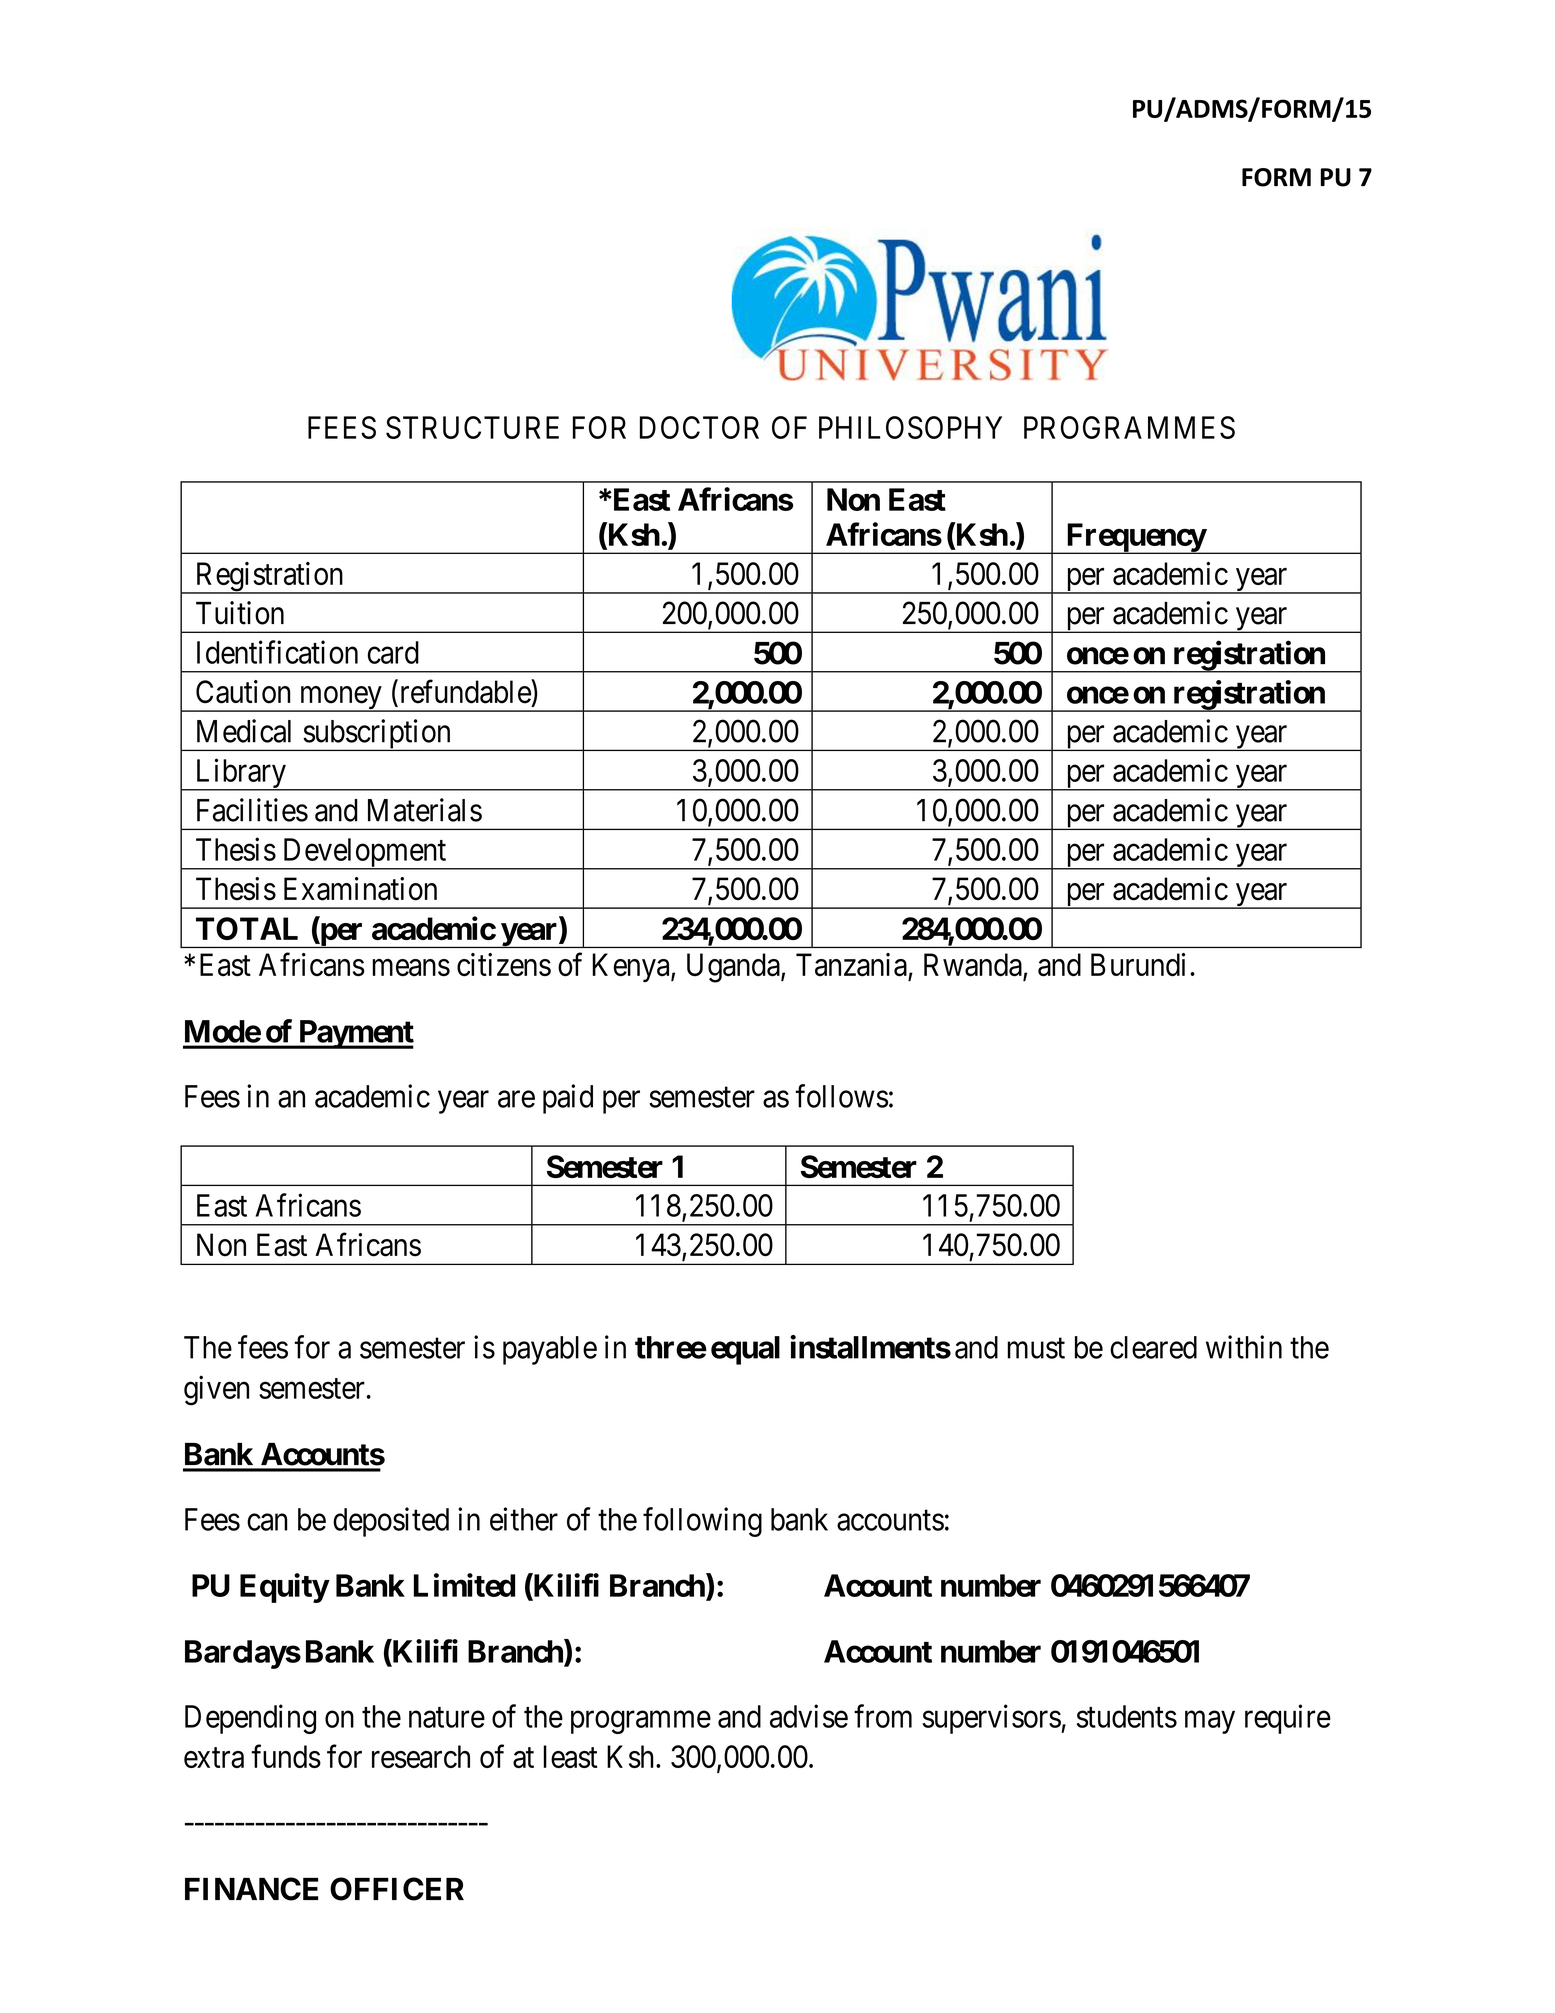 The image size is (1555, 2013). I want to click on cleared, so click(1153, 1347).
